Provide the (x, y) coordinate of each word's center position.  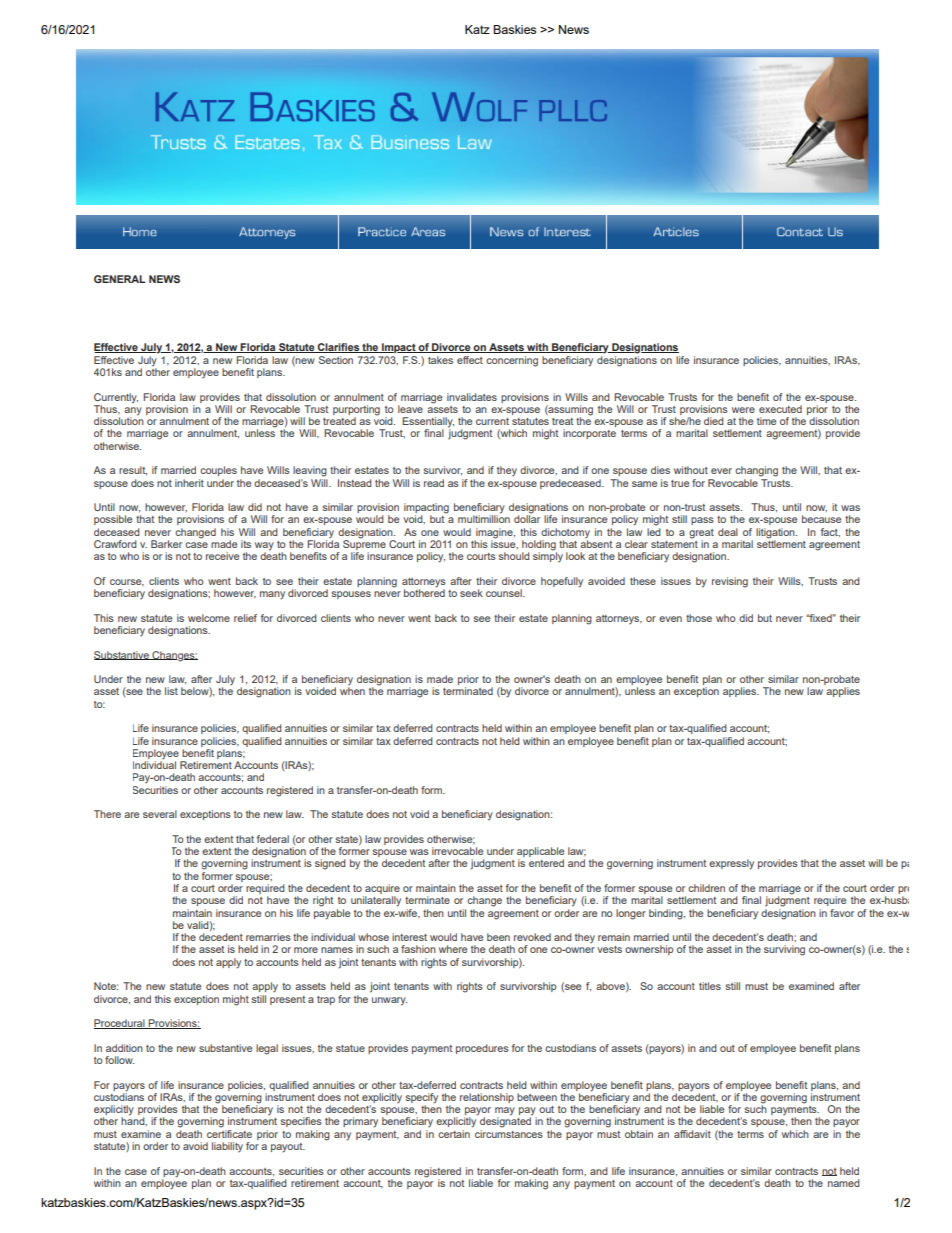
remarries (268, 937)
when (352, 691)
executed (780, 409)
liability (227, 1147)
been (498, 937)
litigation (776, 533)
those (699, 618)
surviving (784, 950)
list (171, 691)
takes (440, 360)
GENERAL (120, 279)
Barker (166, 544)
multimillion (484, 518)
